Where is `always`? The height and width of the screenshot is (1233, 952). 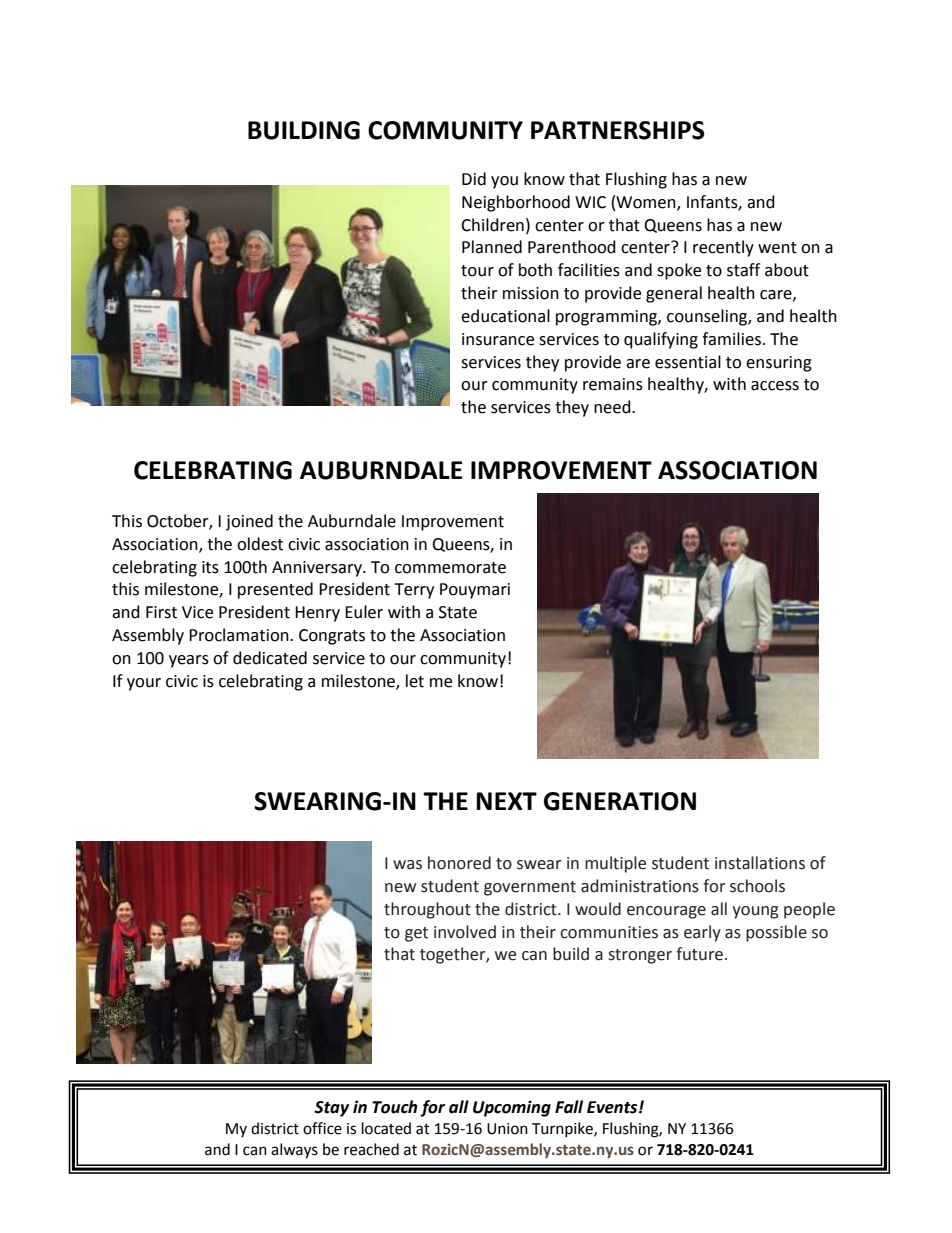
always is located at coordinates (294, 1151).
